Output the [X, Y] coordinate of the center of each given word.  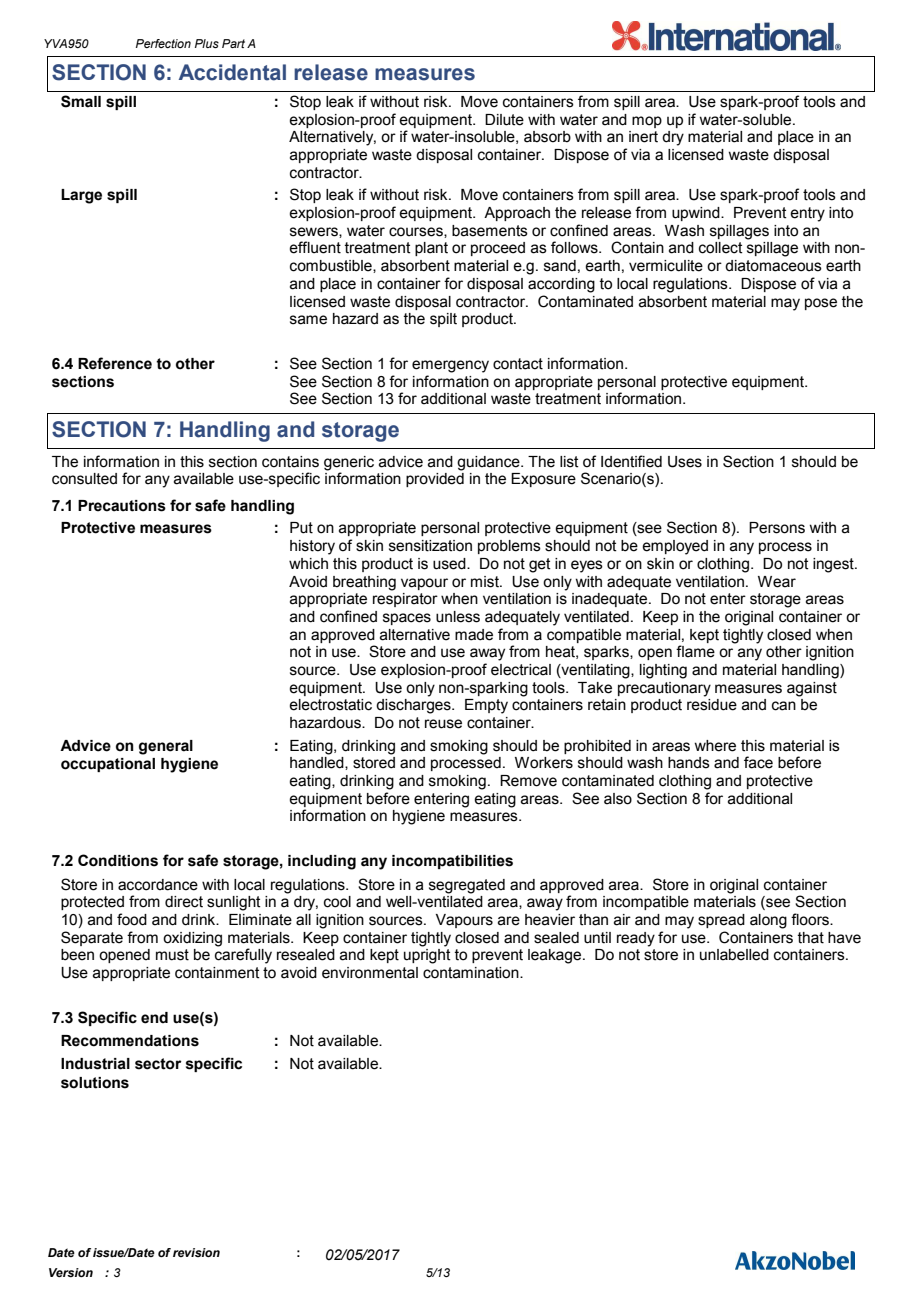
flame [695, 651]
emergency [450, 366]
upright [427, 956]
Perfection [163, 43]
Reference [115, 363]
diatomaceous [773, 266]
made [474, 635]
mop [647, 122]
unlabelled [734, 955]
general [166, 747]
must [172, 955]
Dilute [504, 120]
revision [196, 1252]
